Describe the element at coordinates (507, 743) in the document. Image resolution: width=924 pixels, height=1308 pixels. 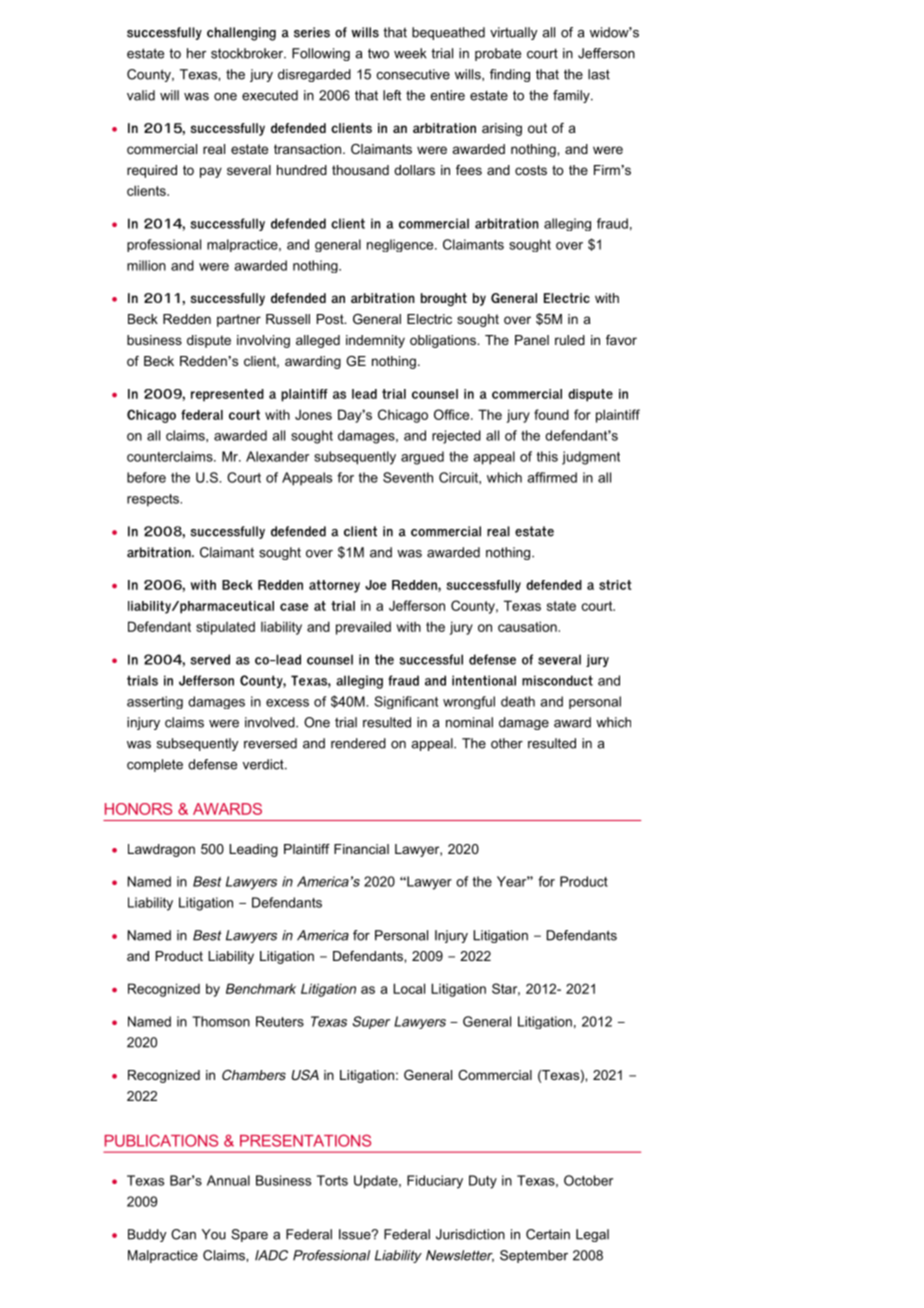
I see `other` at that location.
